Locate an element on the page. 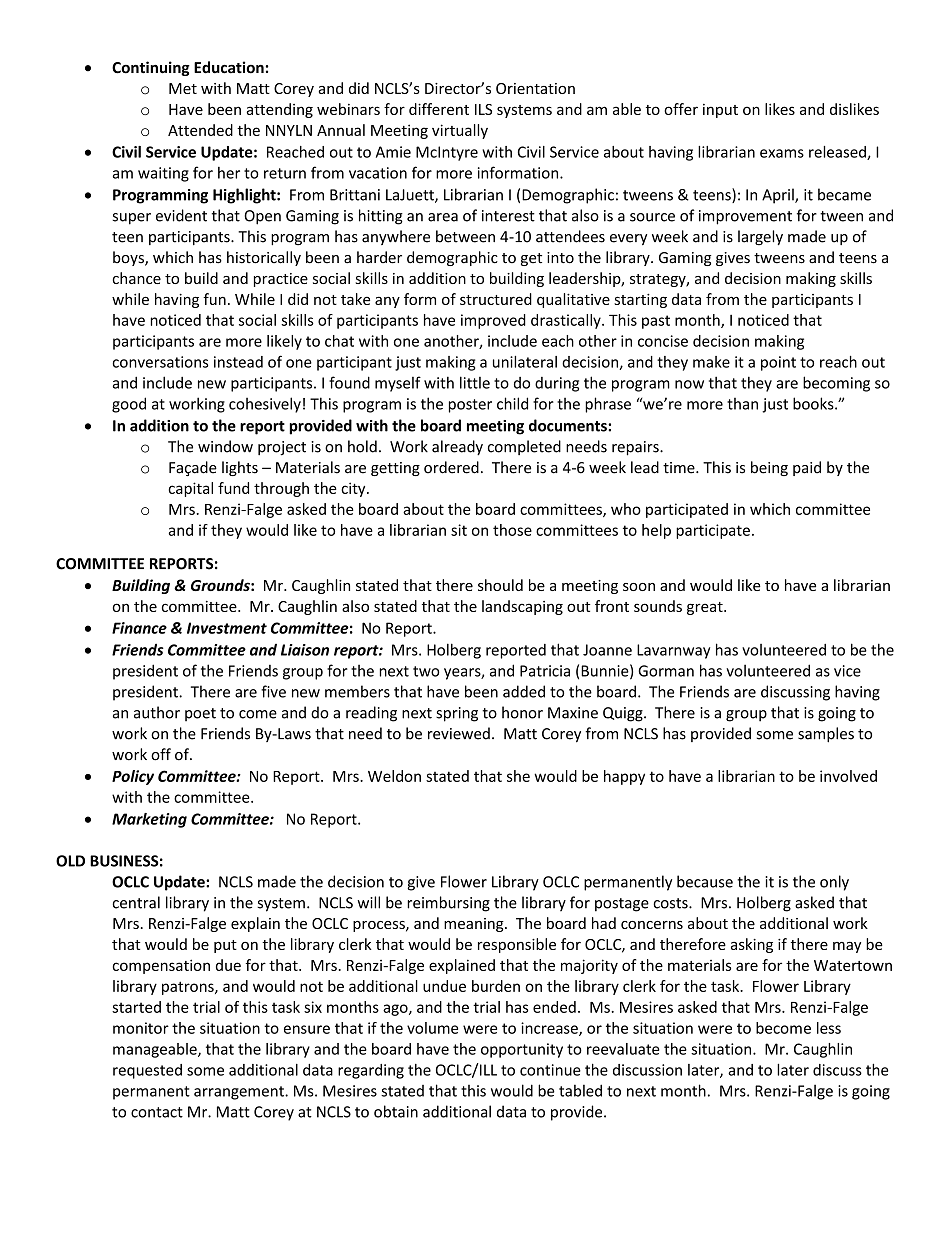 The image size is (952, 1233). great is located at coordinates (706, 608).
